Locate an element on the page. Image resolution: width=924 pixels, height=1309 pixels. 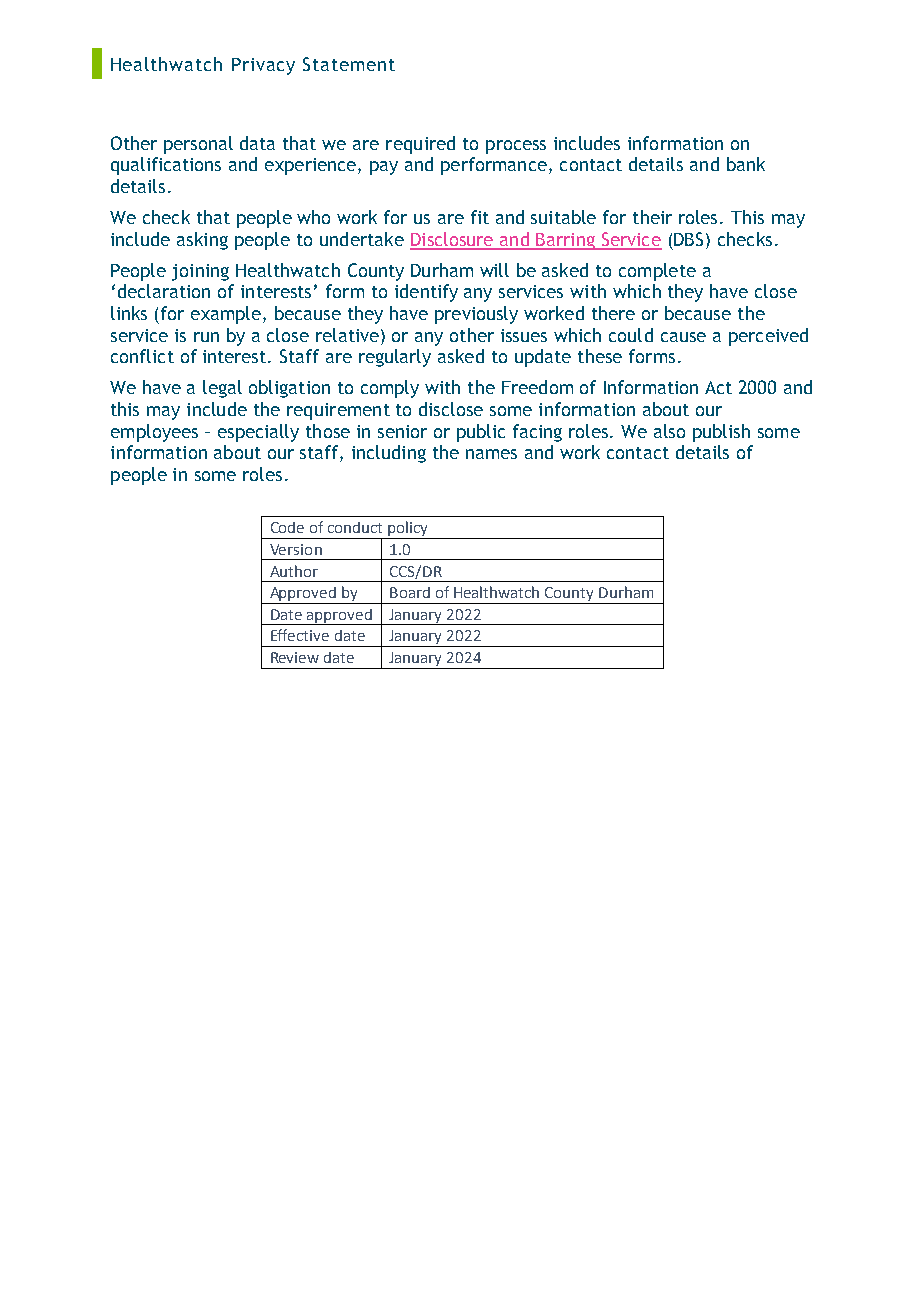
Code is located at coordinates (287, 527).
